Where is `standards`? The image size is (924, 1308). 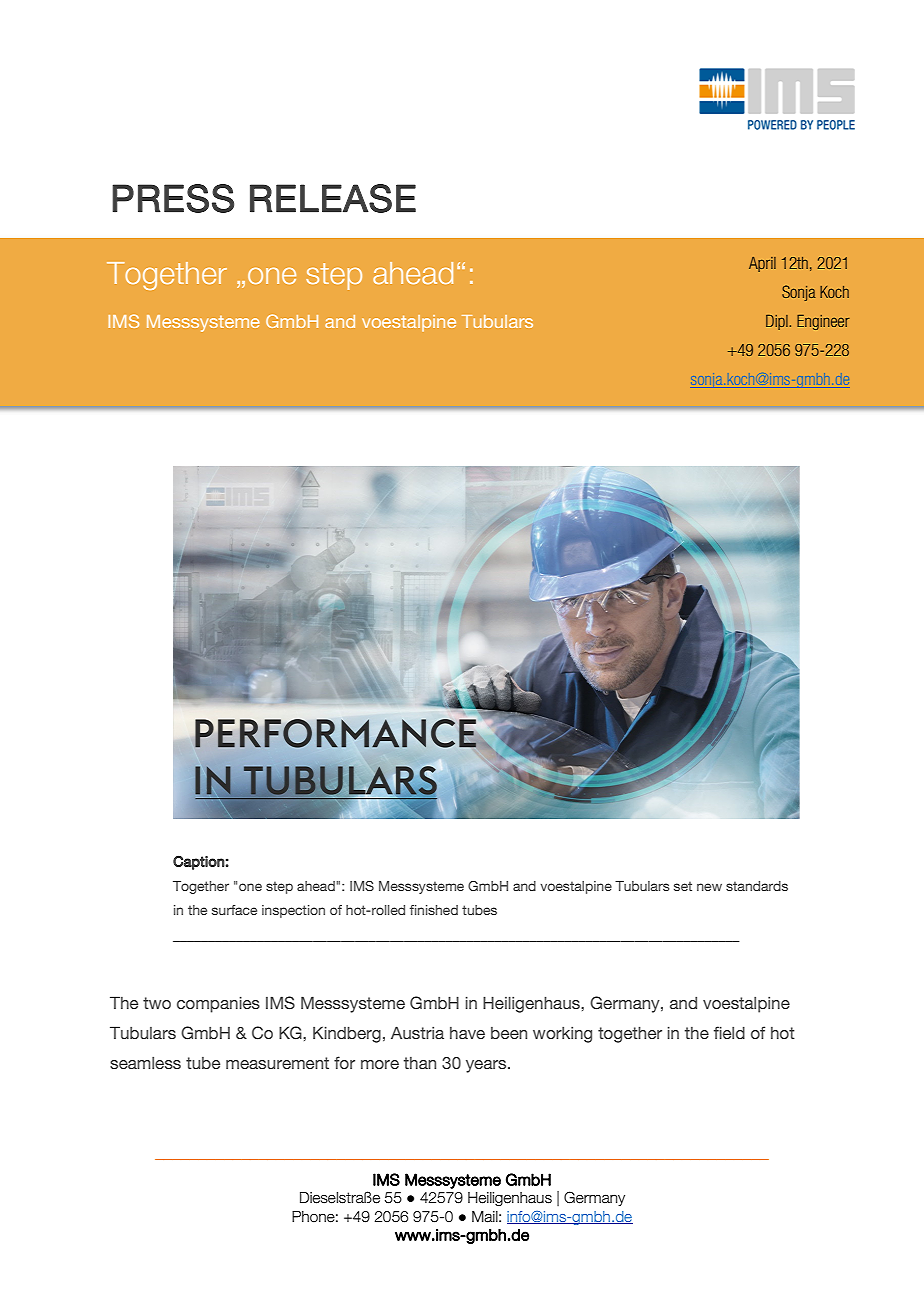 standards is located at coordinates (757, 886).
